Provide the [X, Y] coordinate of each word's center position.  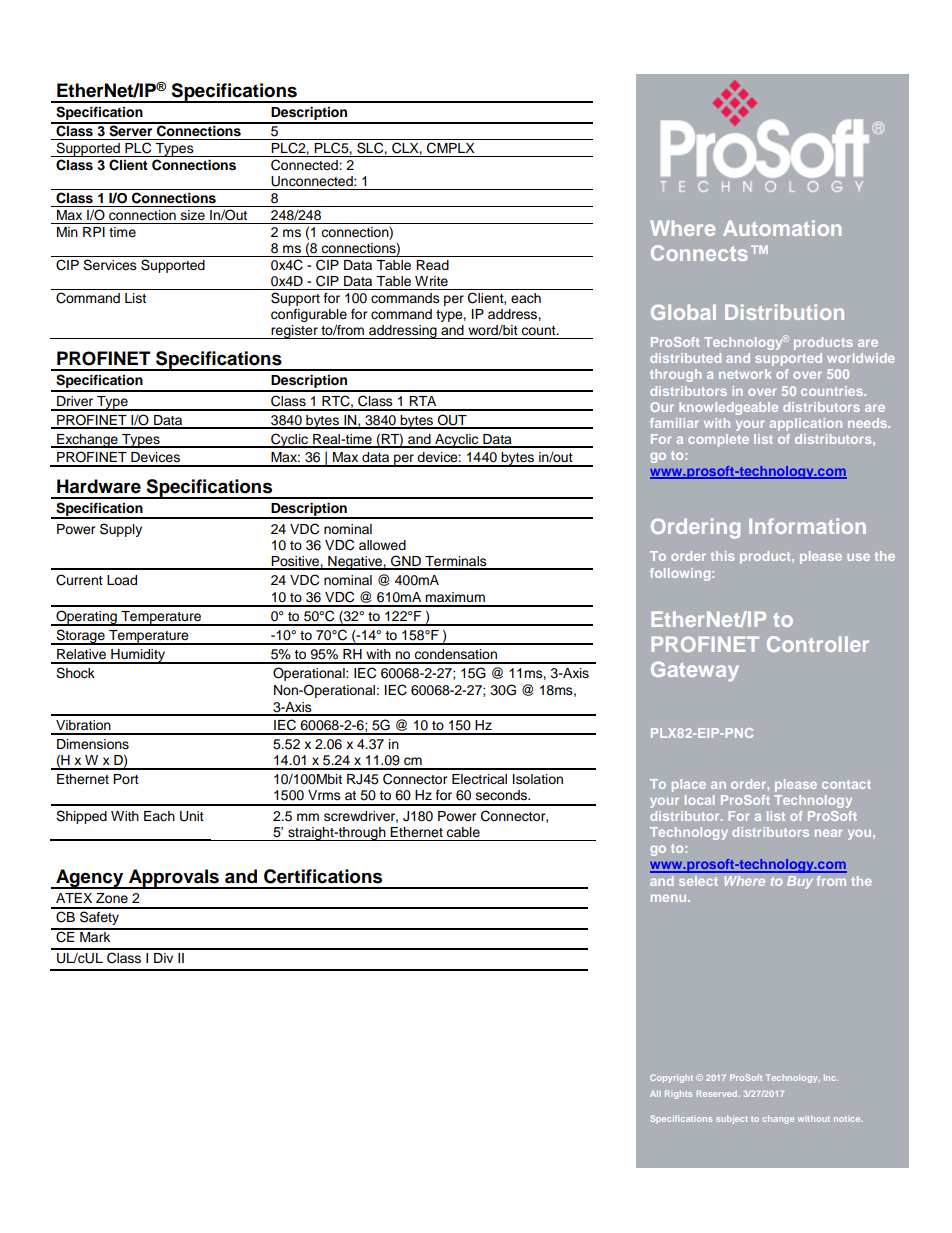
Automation [782, 228]
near [829, 833]
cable [463, 832]
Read [432, 265]
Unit [192, 816]
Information [807, 526]
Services [110, 265]
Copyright [671, 1078]
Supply [121, 530]
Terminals [456, 562]
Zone [112, 898]
